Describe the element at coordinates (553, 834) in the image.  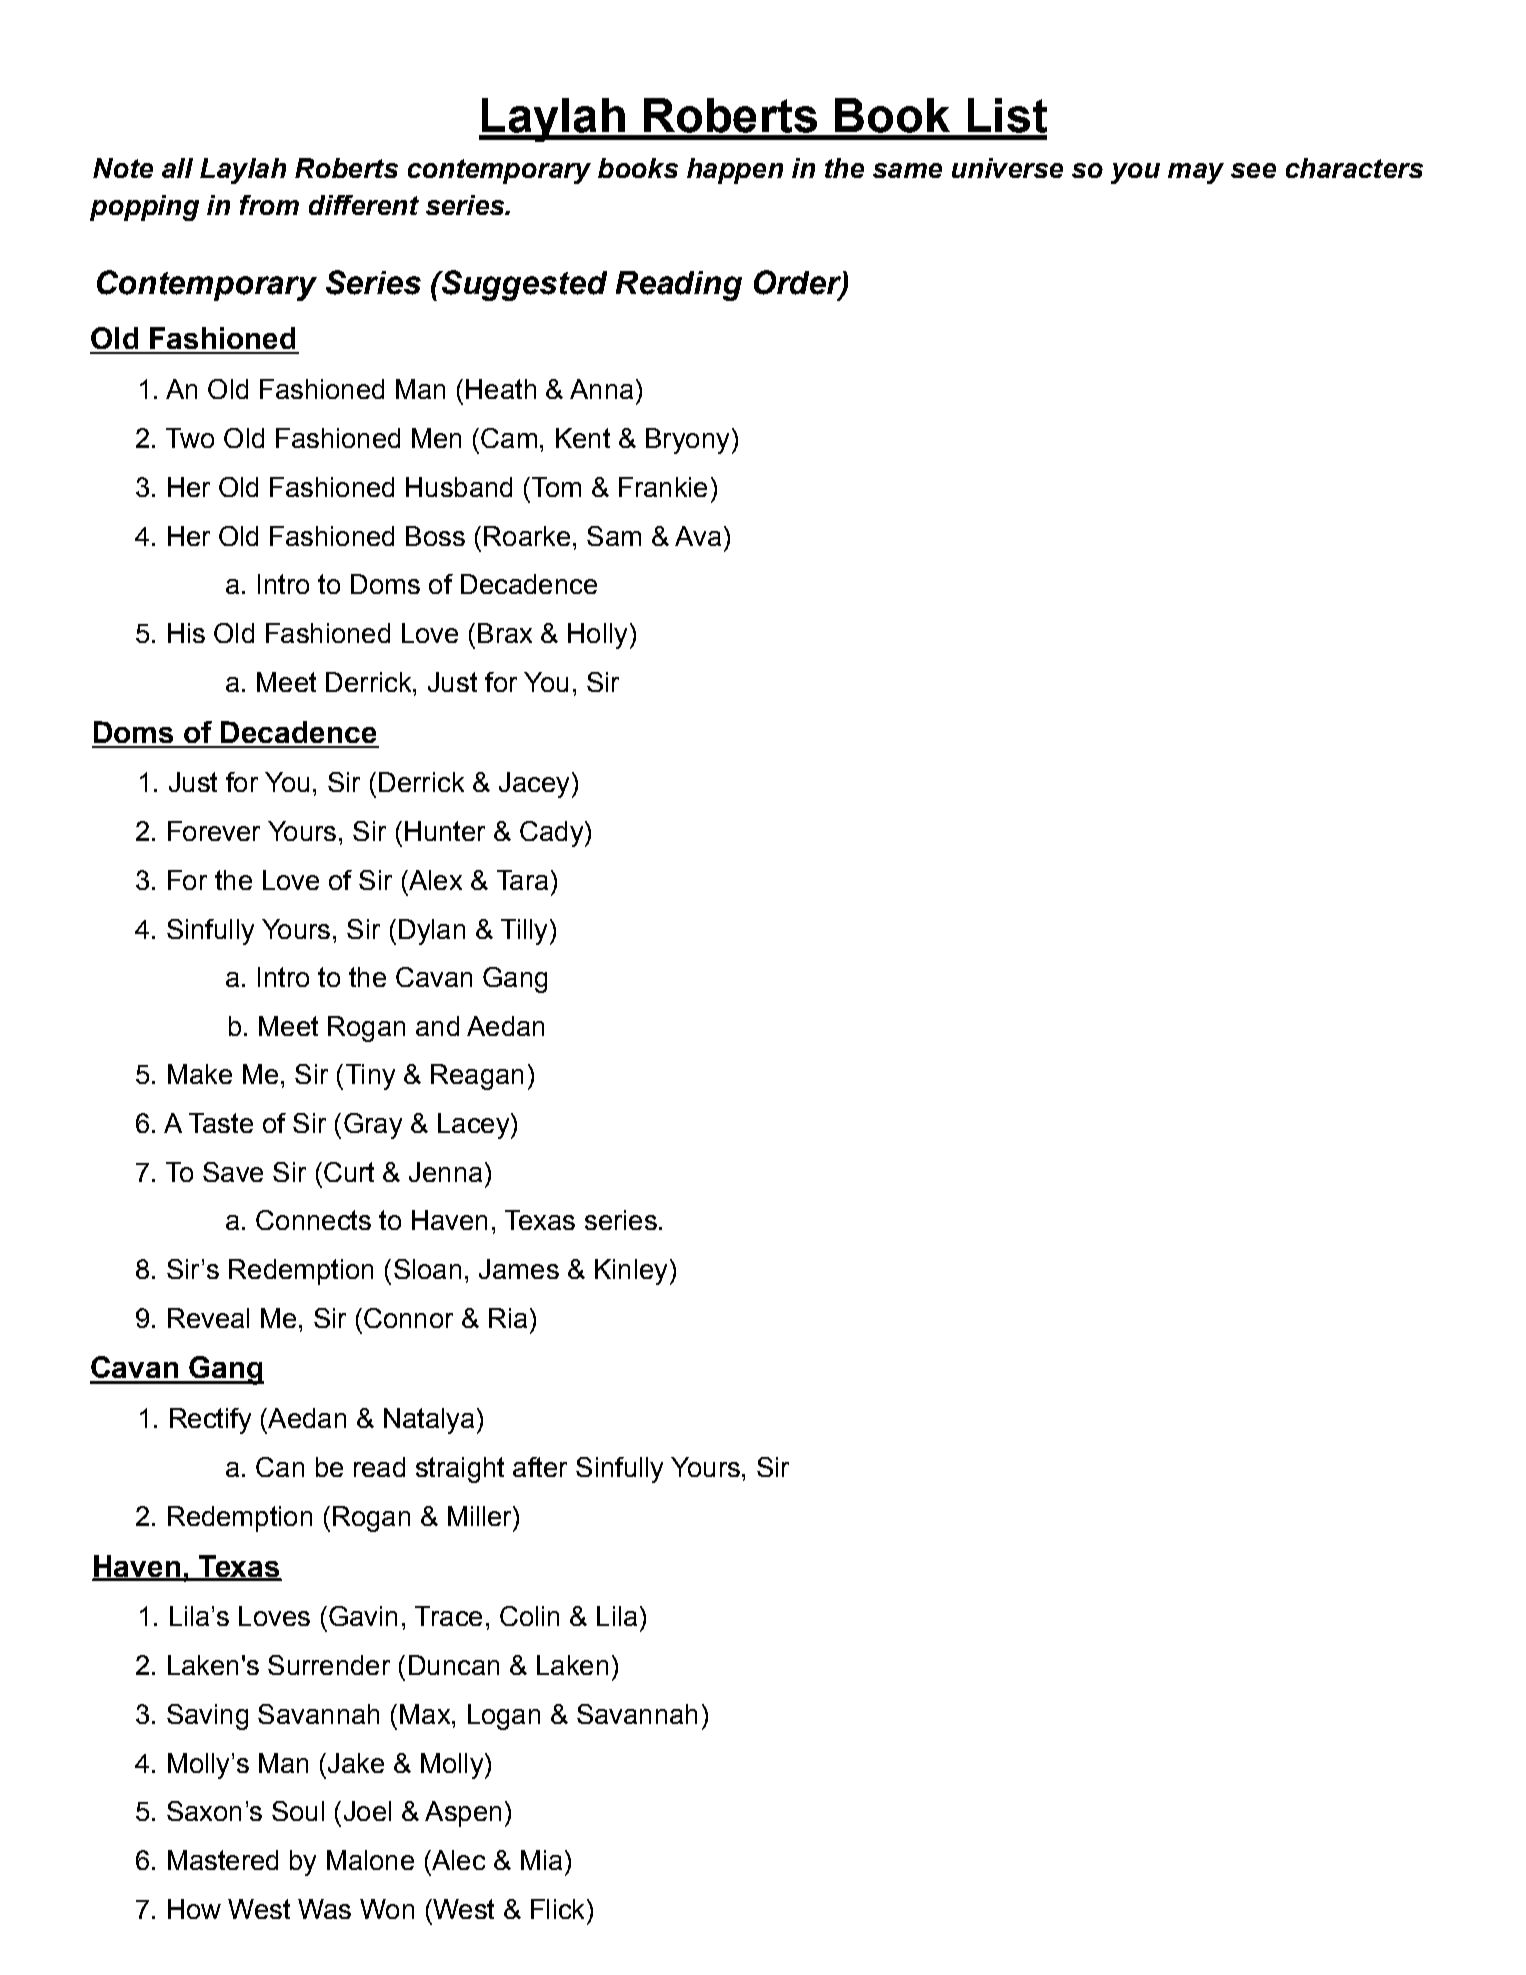
I see `Cady` at that location.
